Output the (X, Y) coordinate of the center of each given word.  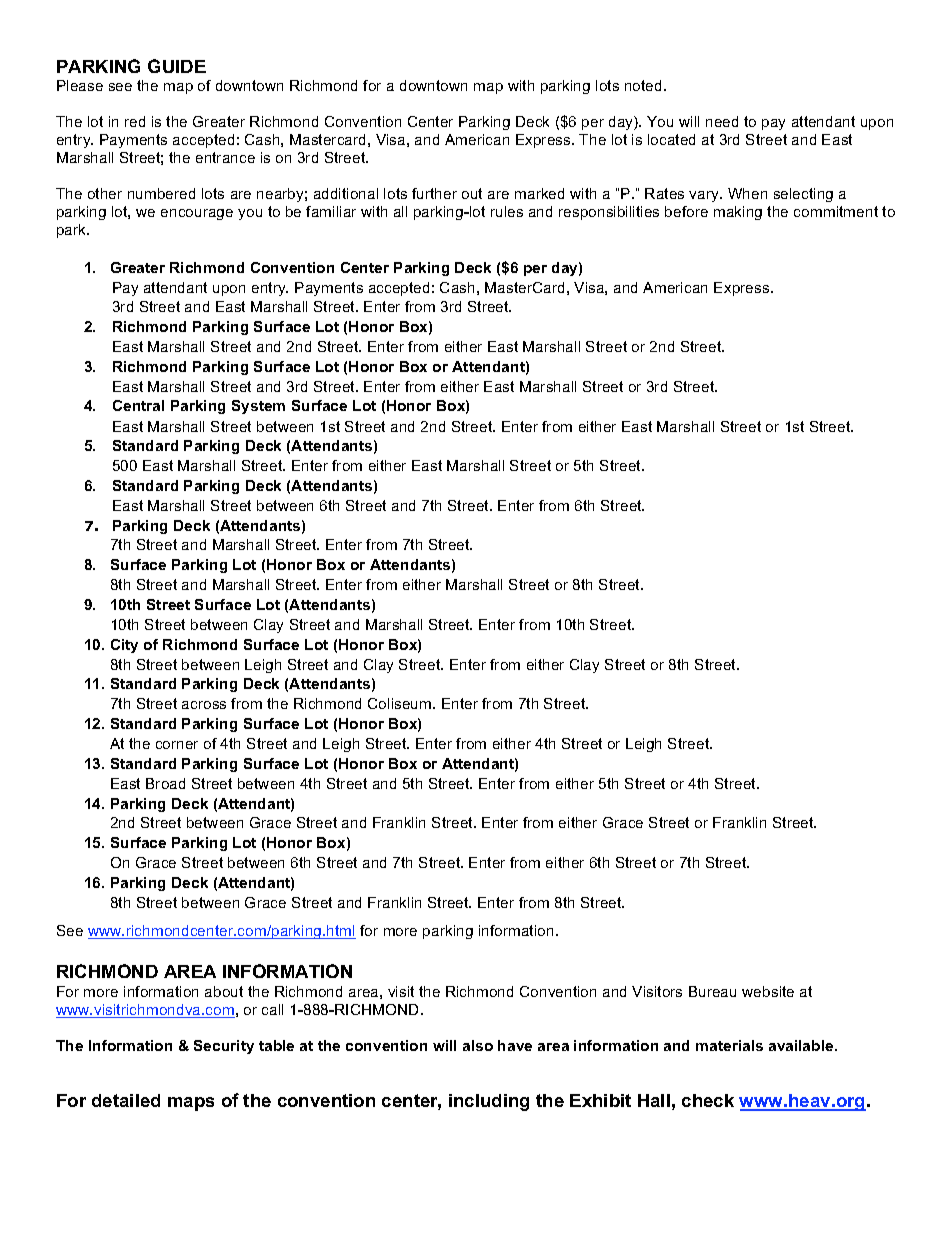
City (124, 646)
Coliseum (401, 703)
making (738, 213)
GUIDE (177, 66)
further (434, 193)
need (722, 121)
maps (191, 1104)
